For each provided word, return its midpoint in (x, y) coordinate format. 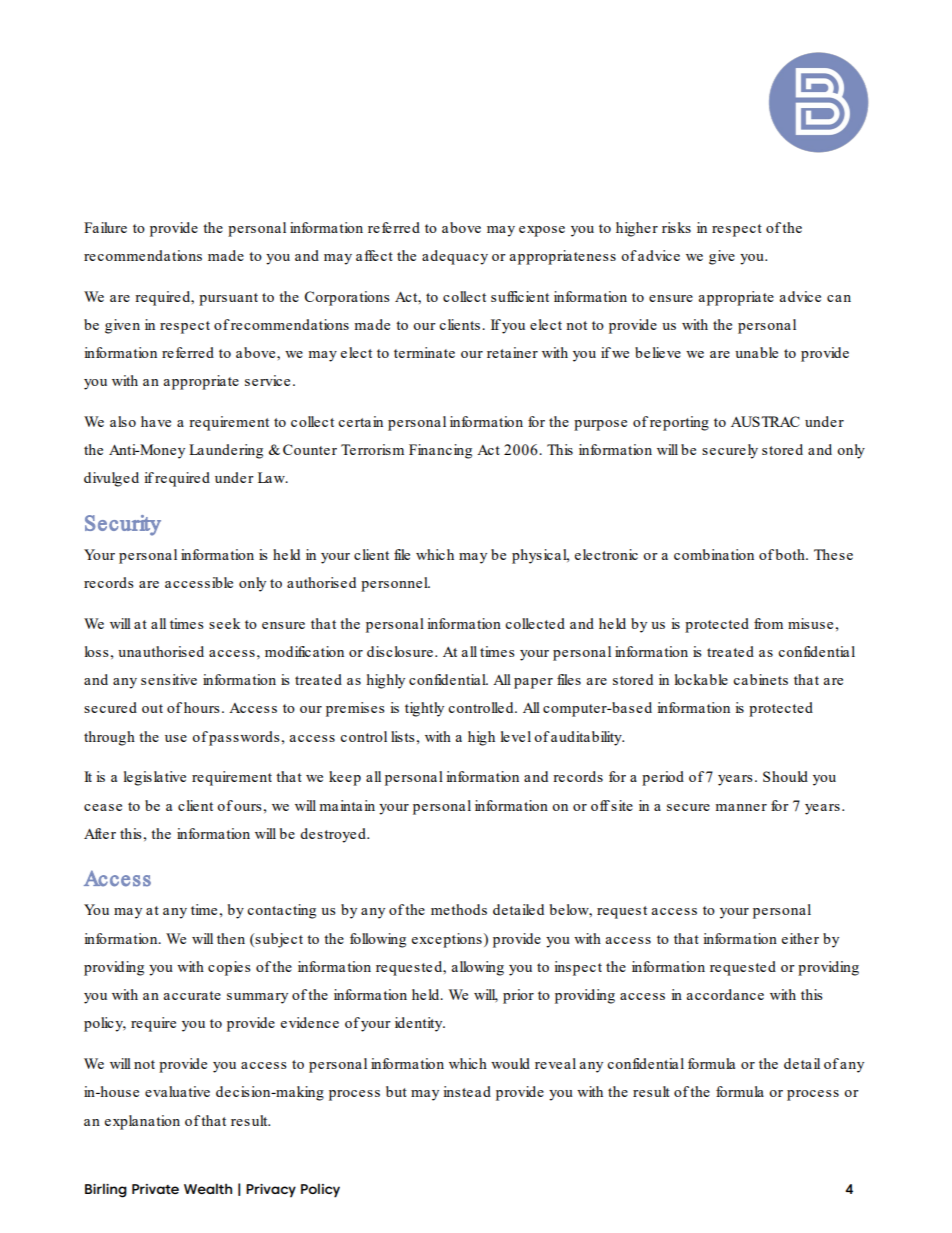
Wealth (208, 1188)
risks (676, 227)
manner (741, 807)
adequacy (455, 257)
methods (459, 909)
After (100, 833)
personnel (395, 584)
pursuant (228, 299)
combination (714, 554)
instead (467, 1091)
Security (123, 525)
